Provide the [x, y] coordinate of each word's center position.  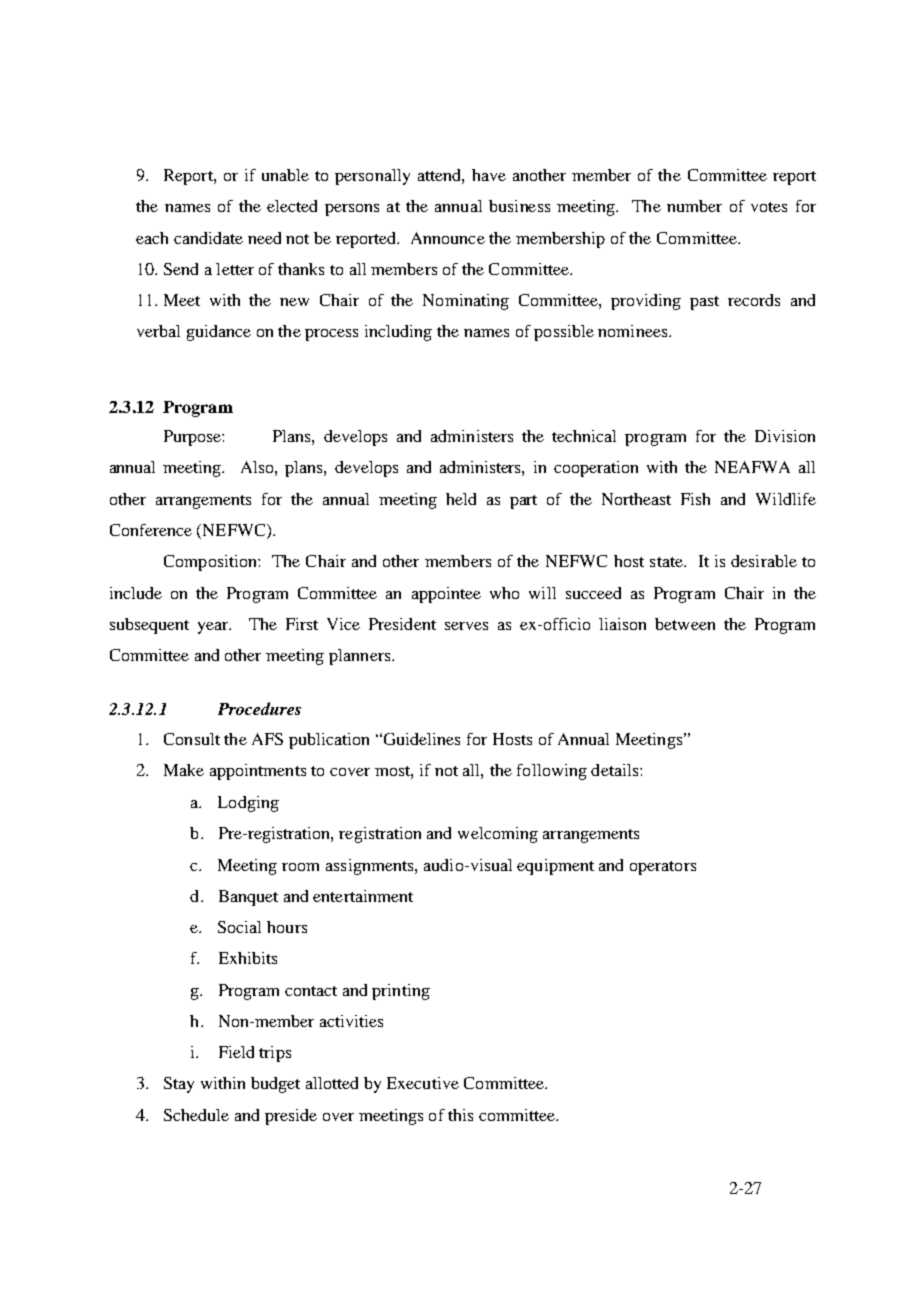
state [667, 562]
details [616, 770]
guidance [219, 333]
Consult [192, 739]
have [489, 175]
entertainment [363, 896]
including [398, 333]
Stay [179, 1085]
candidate [208, 238]
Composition [211, 563]
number [694, 206]
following [552, 772]
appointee [446, 595]
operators [663, 868]
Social [239, 927]
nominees [632, 331]
